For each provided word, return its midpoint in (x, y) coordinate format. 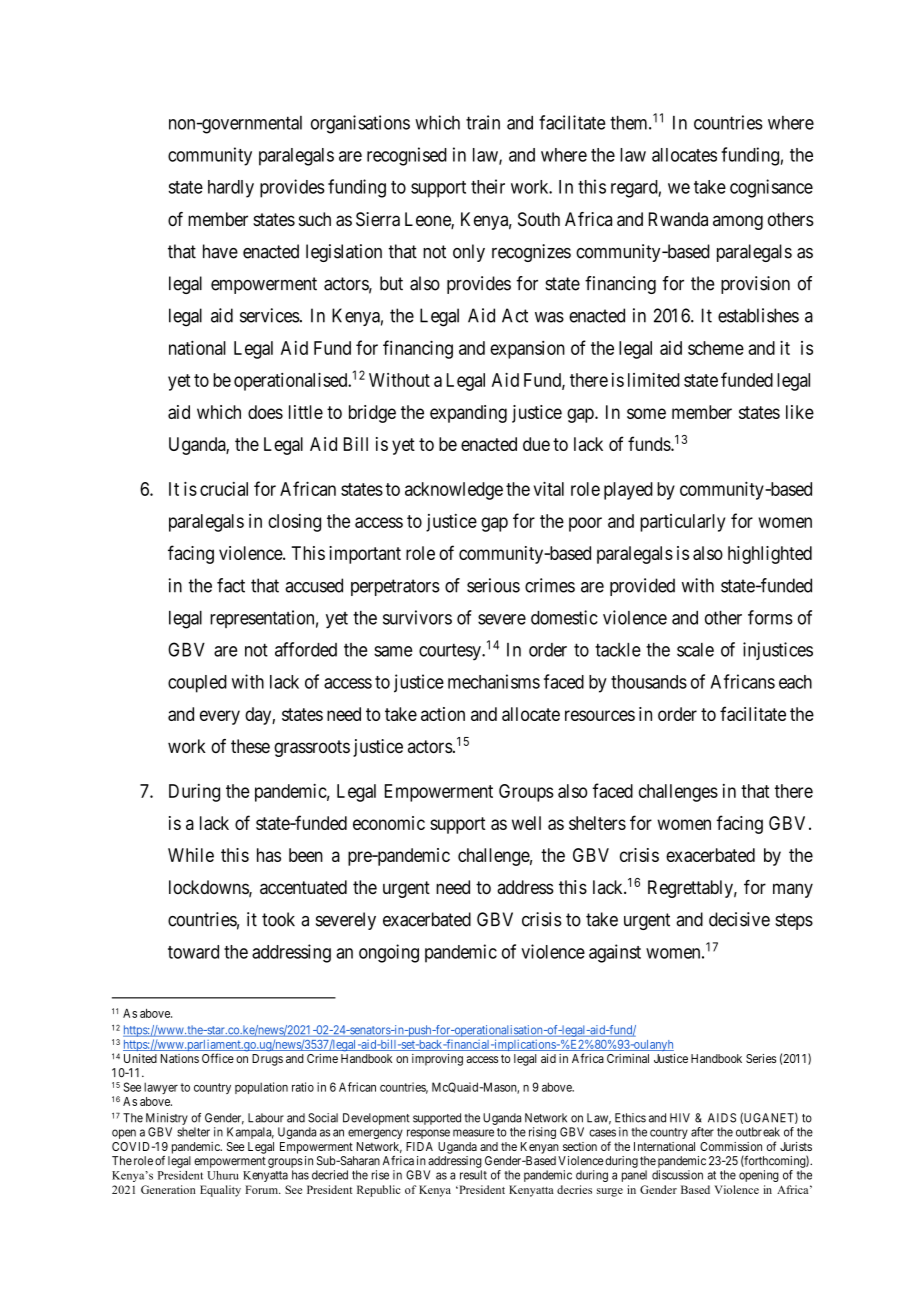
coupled (197, 684)
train (483, 122)
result (473, 1175)
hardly (231, 189)
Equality (220, 1191)
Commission (731, 1146)
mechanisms (494, 681)
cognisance (771, 188)
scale (695, 650)
